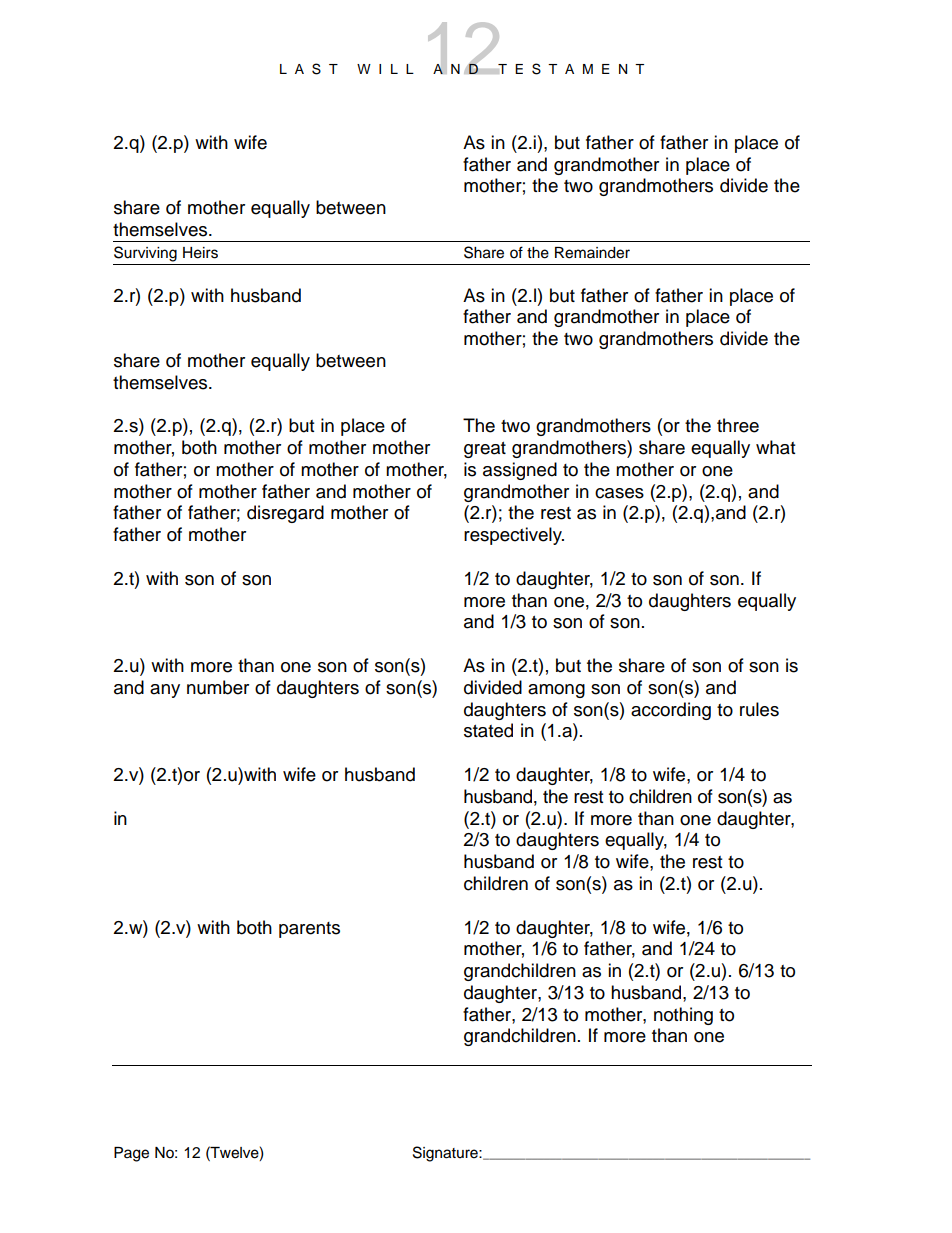 The image size is (952, 1233). I want to click on Page, so click(131, 1154).
